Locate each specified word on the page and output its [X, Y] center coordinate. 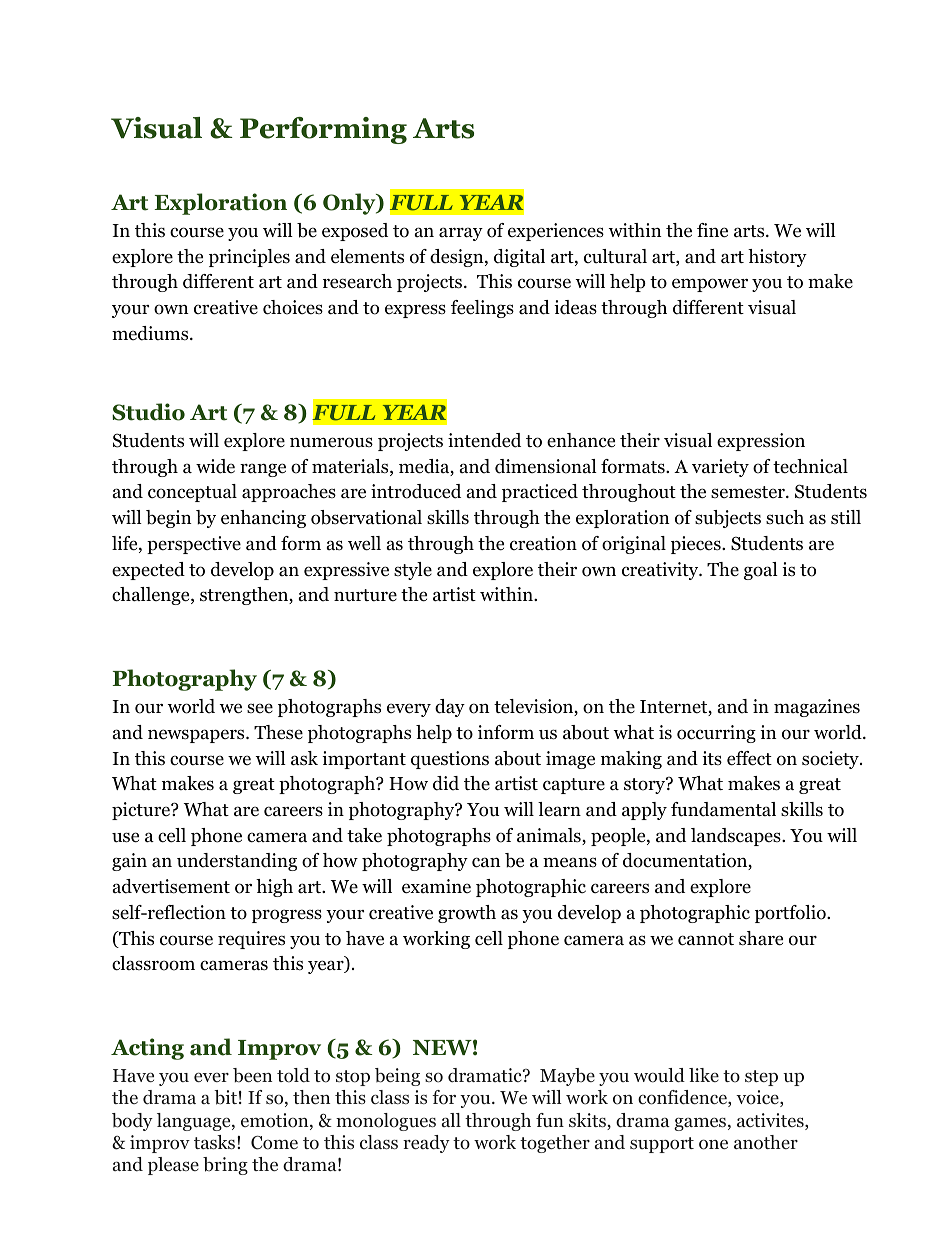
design [458, 258]
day [450, 708]
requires [251, 940]
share [761, 938]
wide [215, 466]
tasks [214, 1142]
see [260, 708]
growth [467, 914]
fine [712, 230]
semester [749, 492]
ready [426, 1144]
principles [249, 258]
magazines [817, 708]
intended [484, 440]
